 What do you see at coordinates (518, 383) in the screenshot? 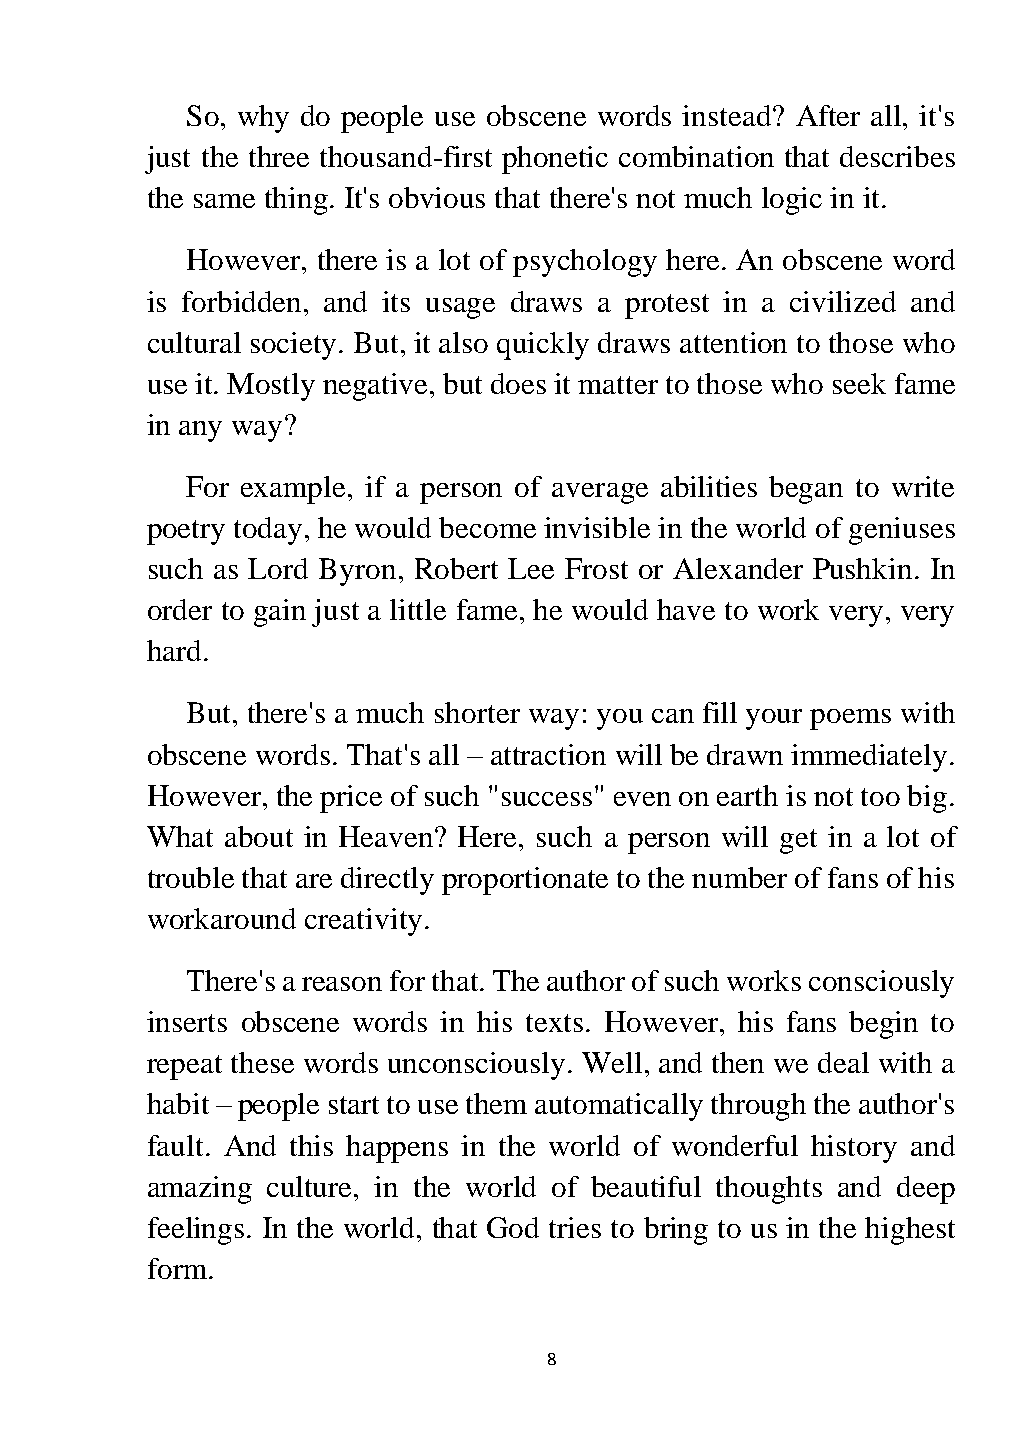
I see `does` at bounding box center [518, 383].
